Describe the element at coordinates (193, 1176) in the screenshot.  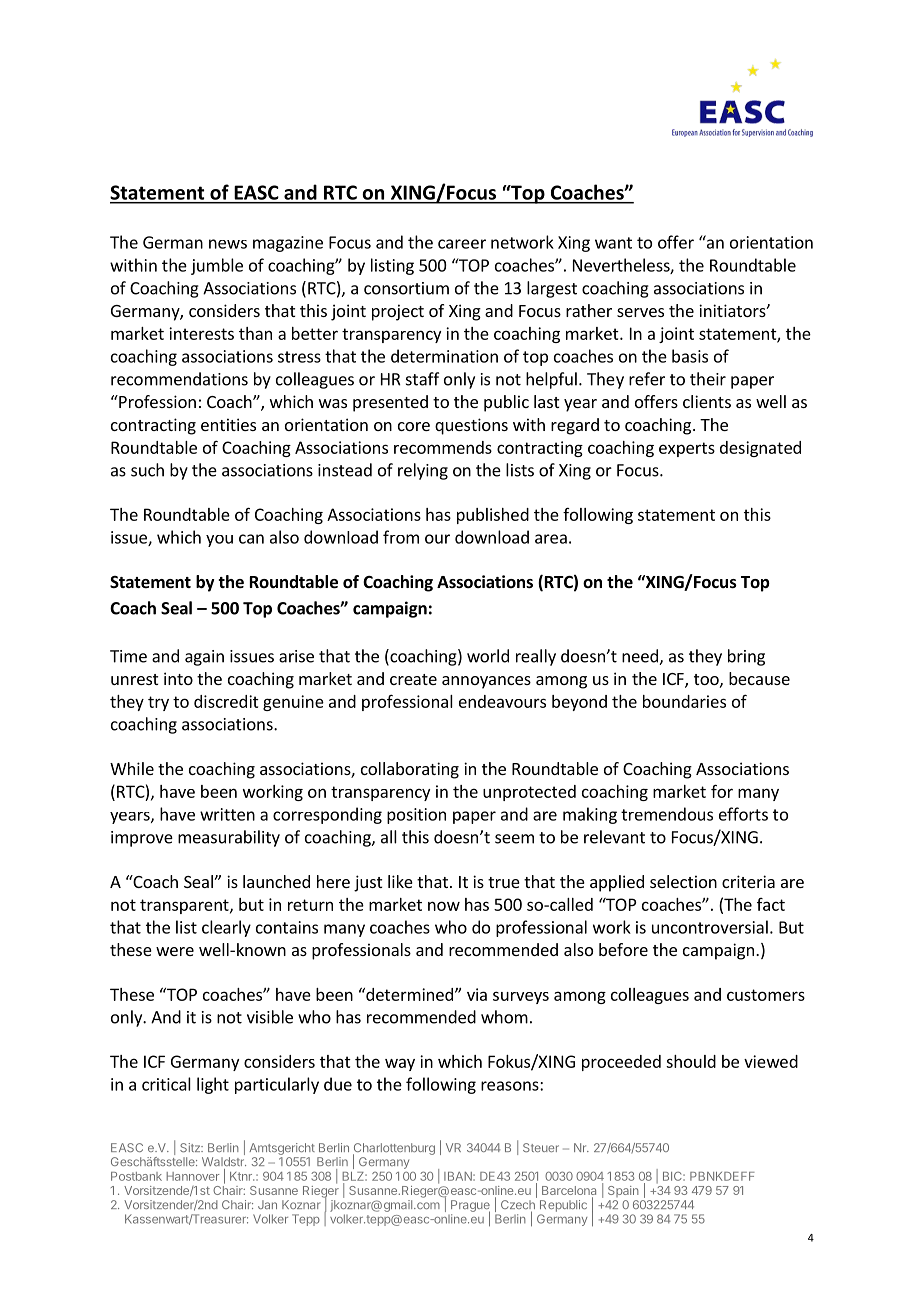
I see `Hannover` at that location.
